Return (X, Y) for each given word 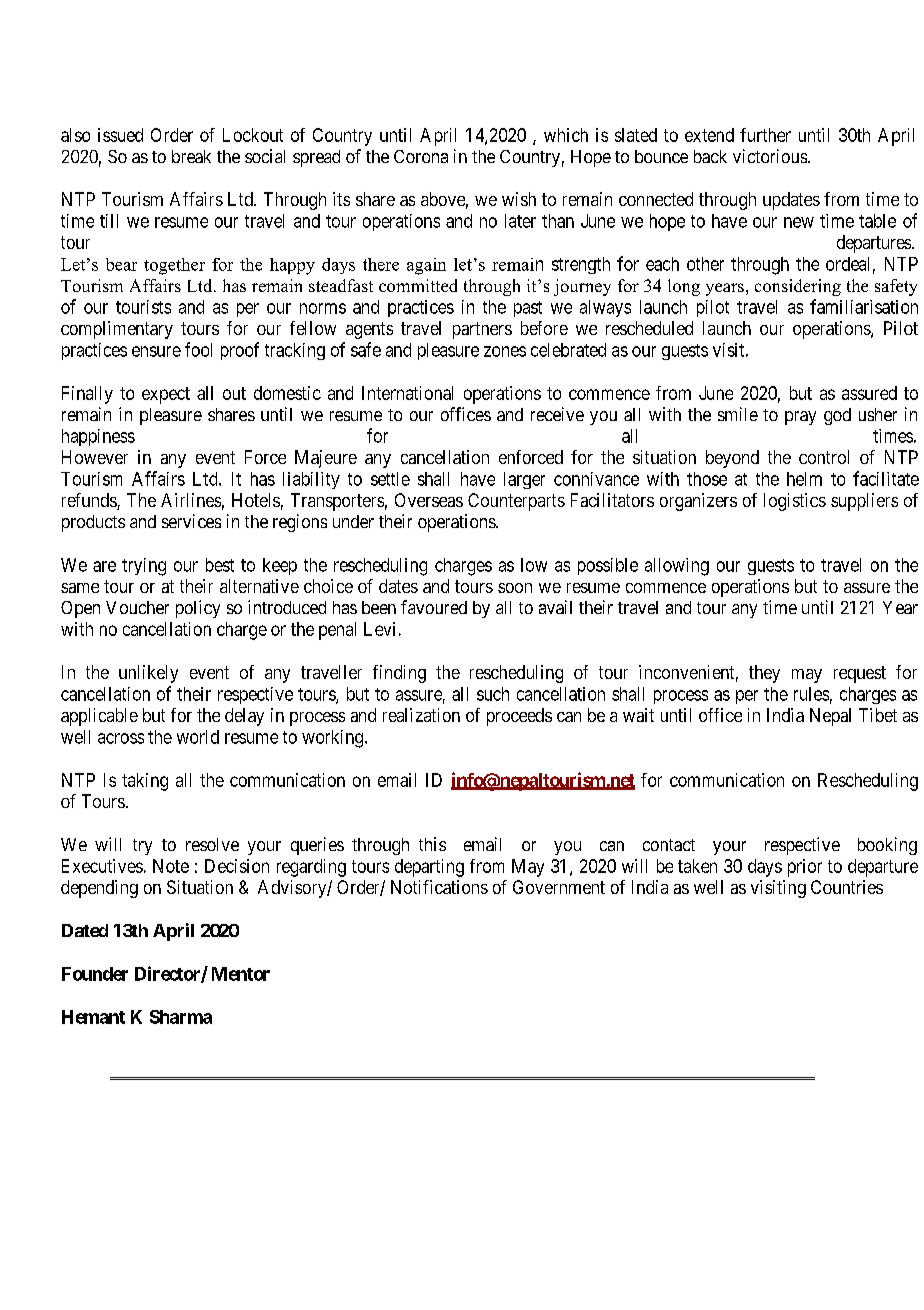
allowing (677, 567)
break (191, 156)
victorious (770, 156)
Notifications (439, 887)
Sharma (181, 1017)
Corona (421, 156)
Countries (847, 887)
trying (144, 567)
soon (515, 588)
